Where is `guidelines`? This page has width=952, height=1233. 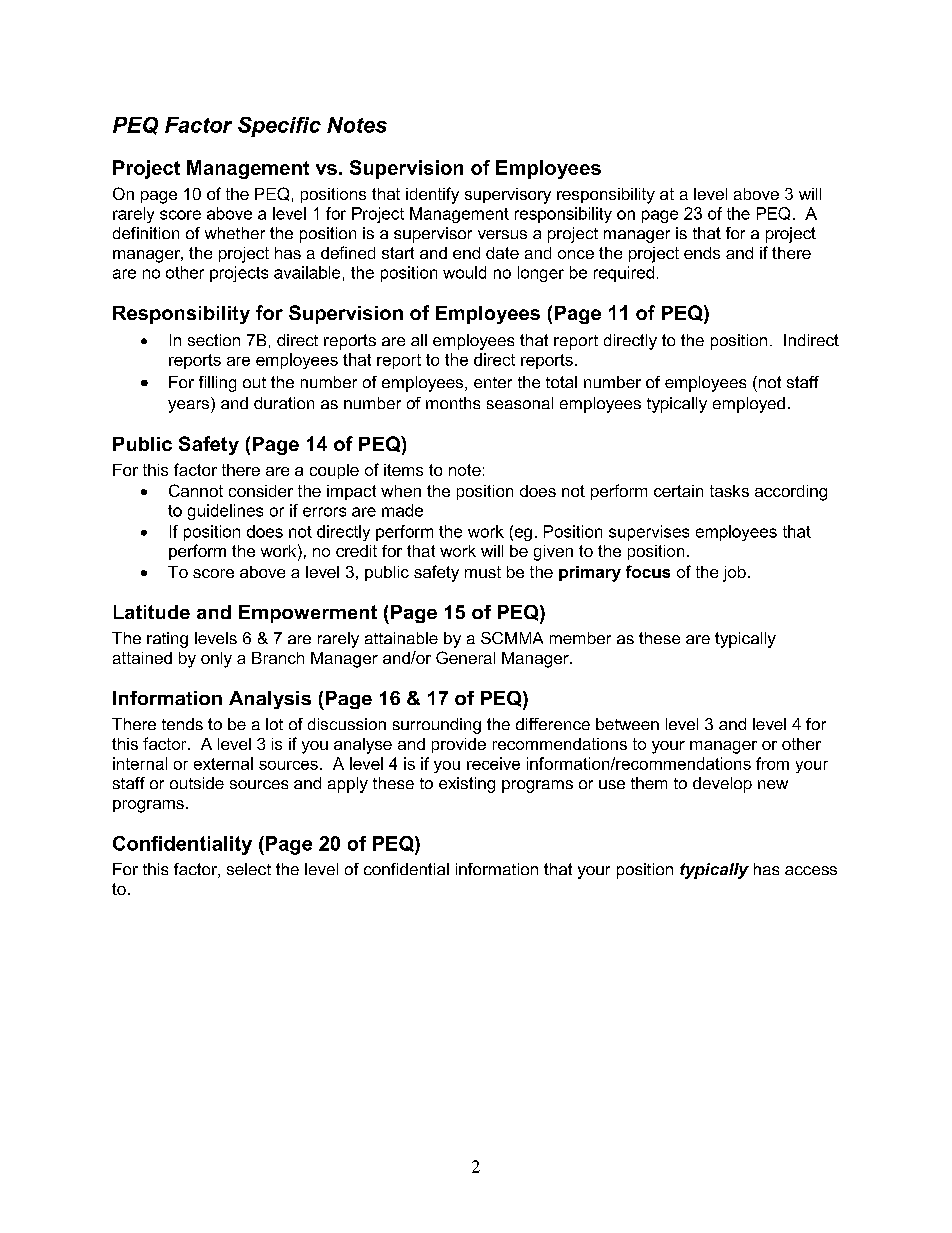 guidelines is located at coordinates (225, 512).
